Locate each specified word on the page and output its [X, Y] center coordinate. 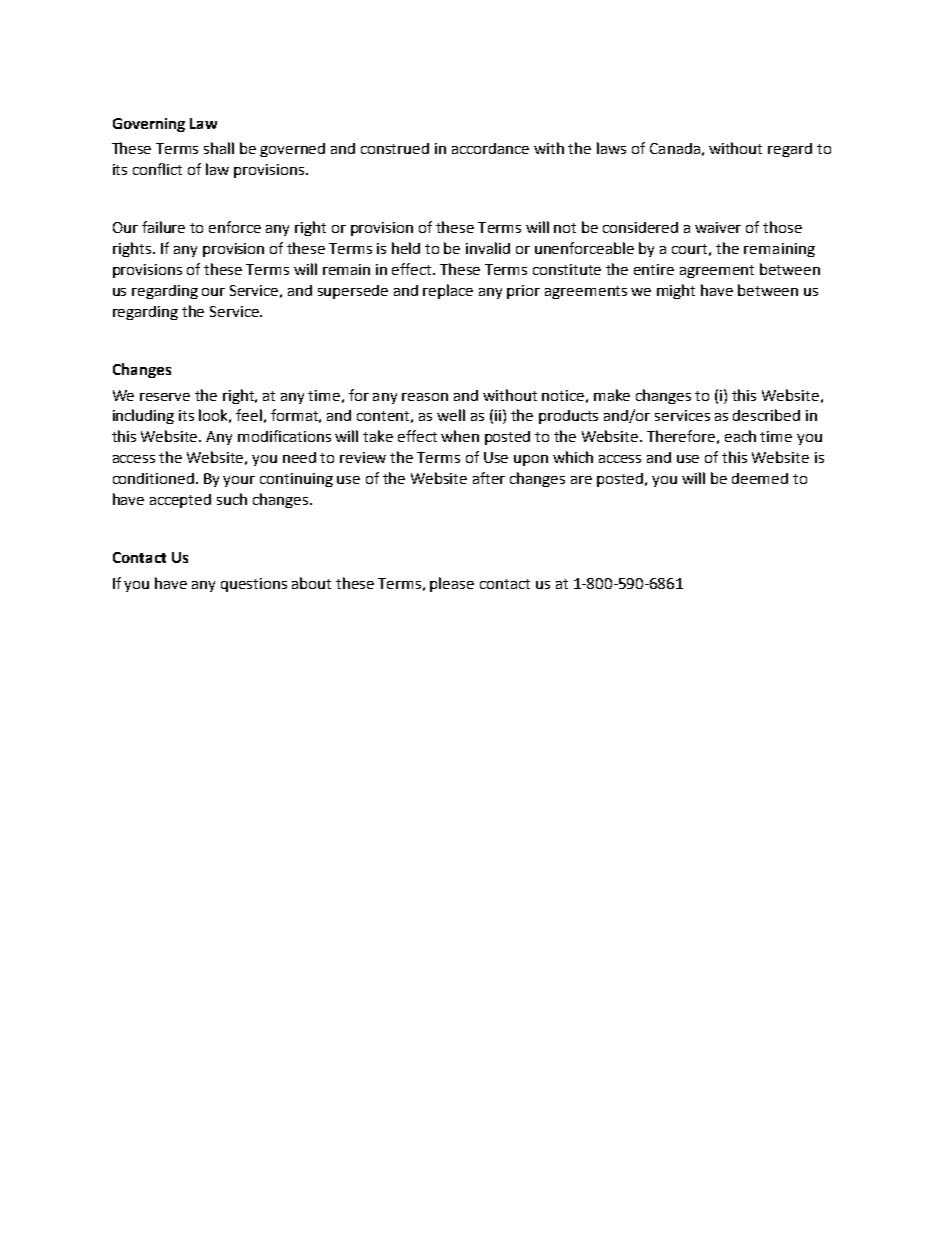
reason [425, 397]
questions [254, 585]
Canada [675, 148]
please [452, 584]
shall [219, 148]
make [612, 395]
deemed [760, 478]
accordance [490, 148]
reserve [165, 397]
